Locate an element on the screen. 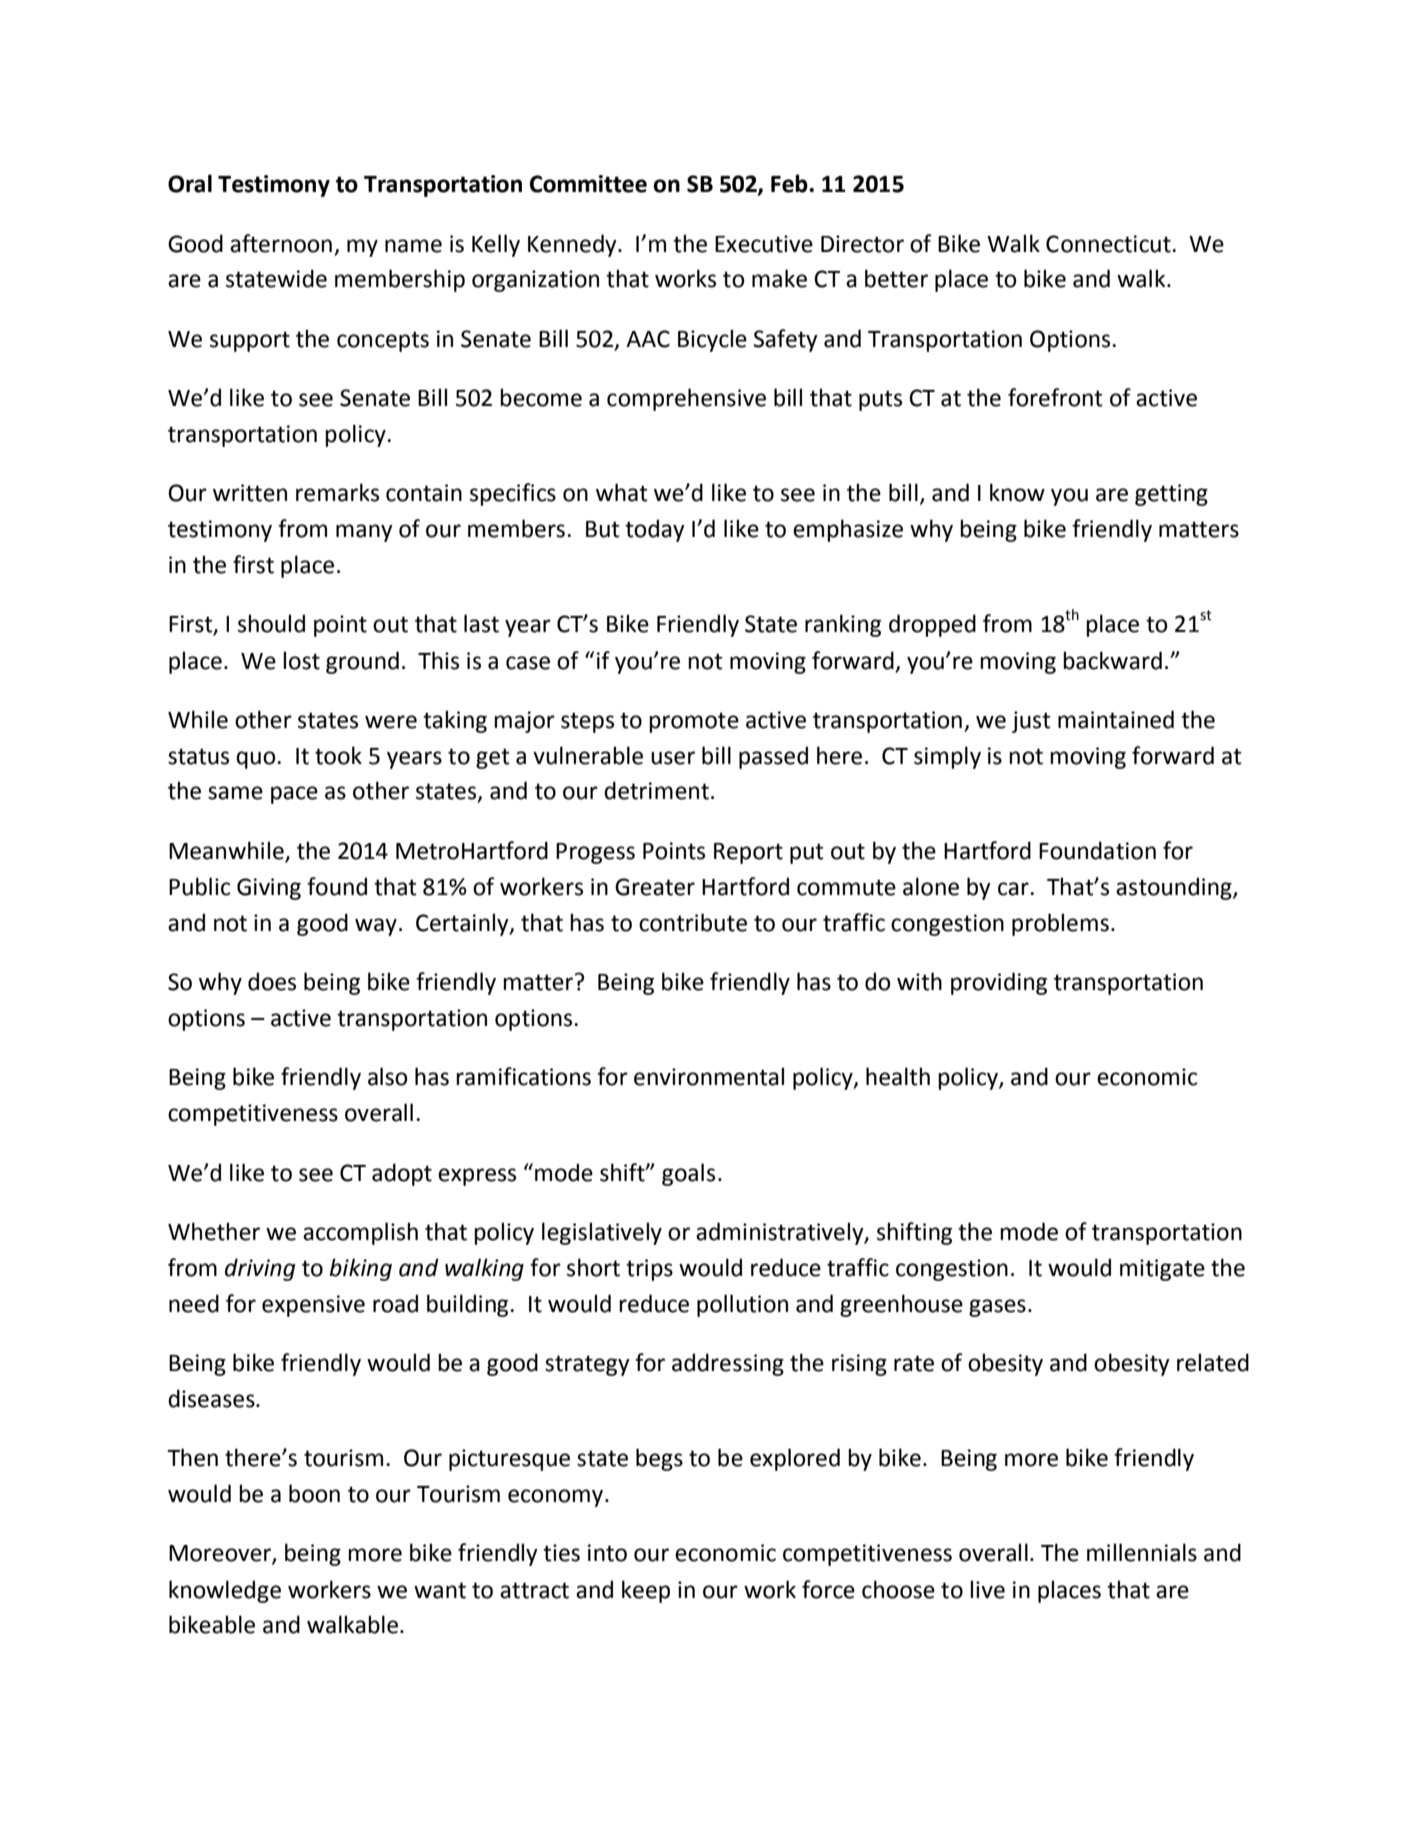 This screenshot has height=1844, width=1425. Connecticut is located at coordinates (1109, 244).
